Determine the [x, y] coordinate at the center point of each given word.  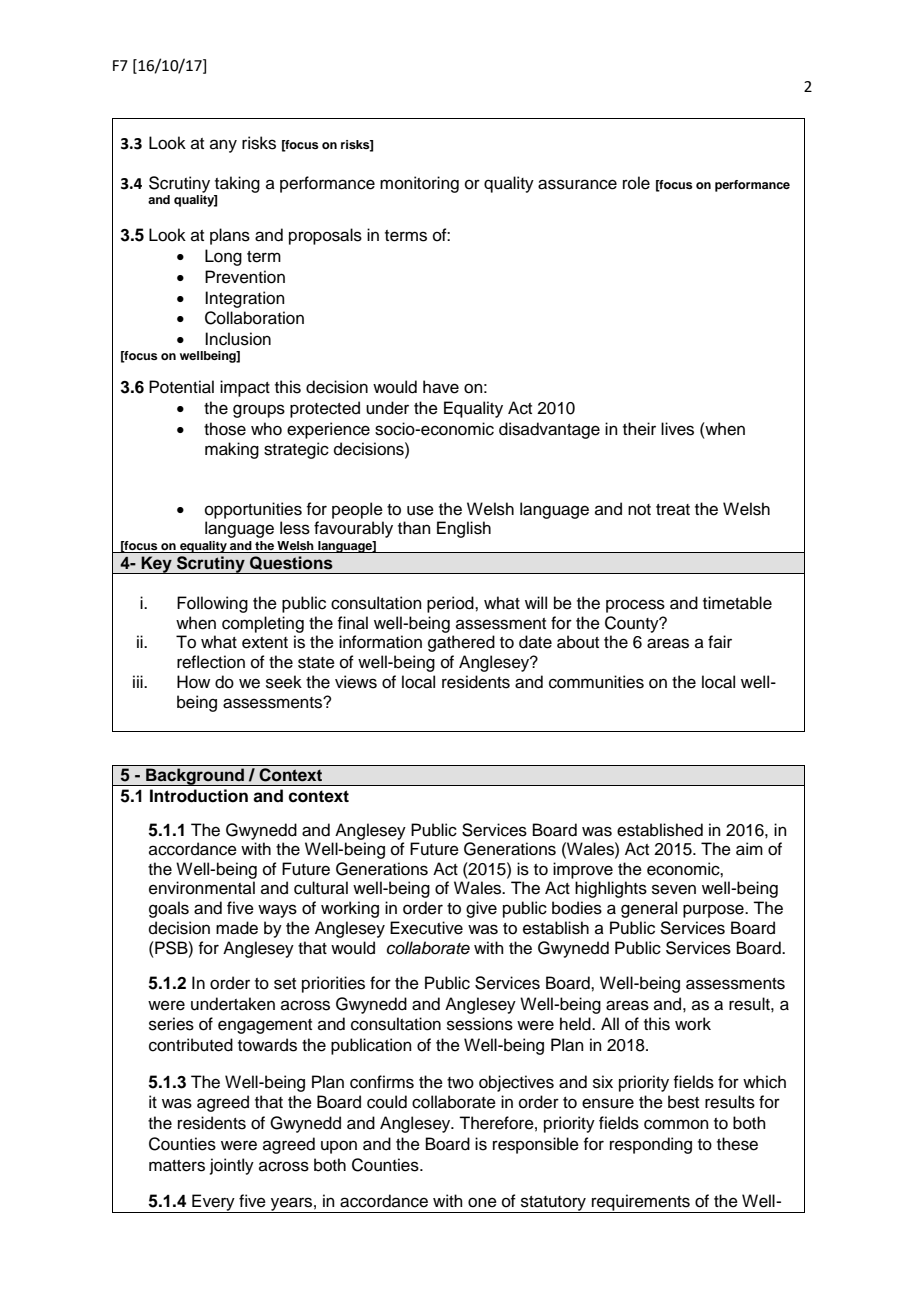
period [451, 604]
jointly [232, 1166]
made [237, 928]
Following [212, 604]
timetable [737, 603]
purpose [714, 911]
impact [245, 388]
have [441, 387]
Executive [426, 928]
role [636, 183]
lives [677, 429]
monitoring [419, 184]
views [356, 682]
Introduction [199, 796]
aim [749, 849]
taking [237, 184]
